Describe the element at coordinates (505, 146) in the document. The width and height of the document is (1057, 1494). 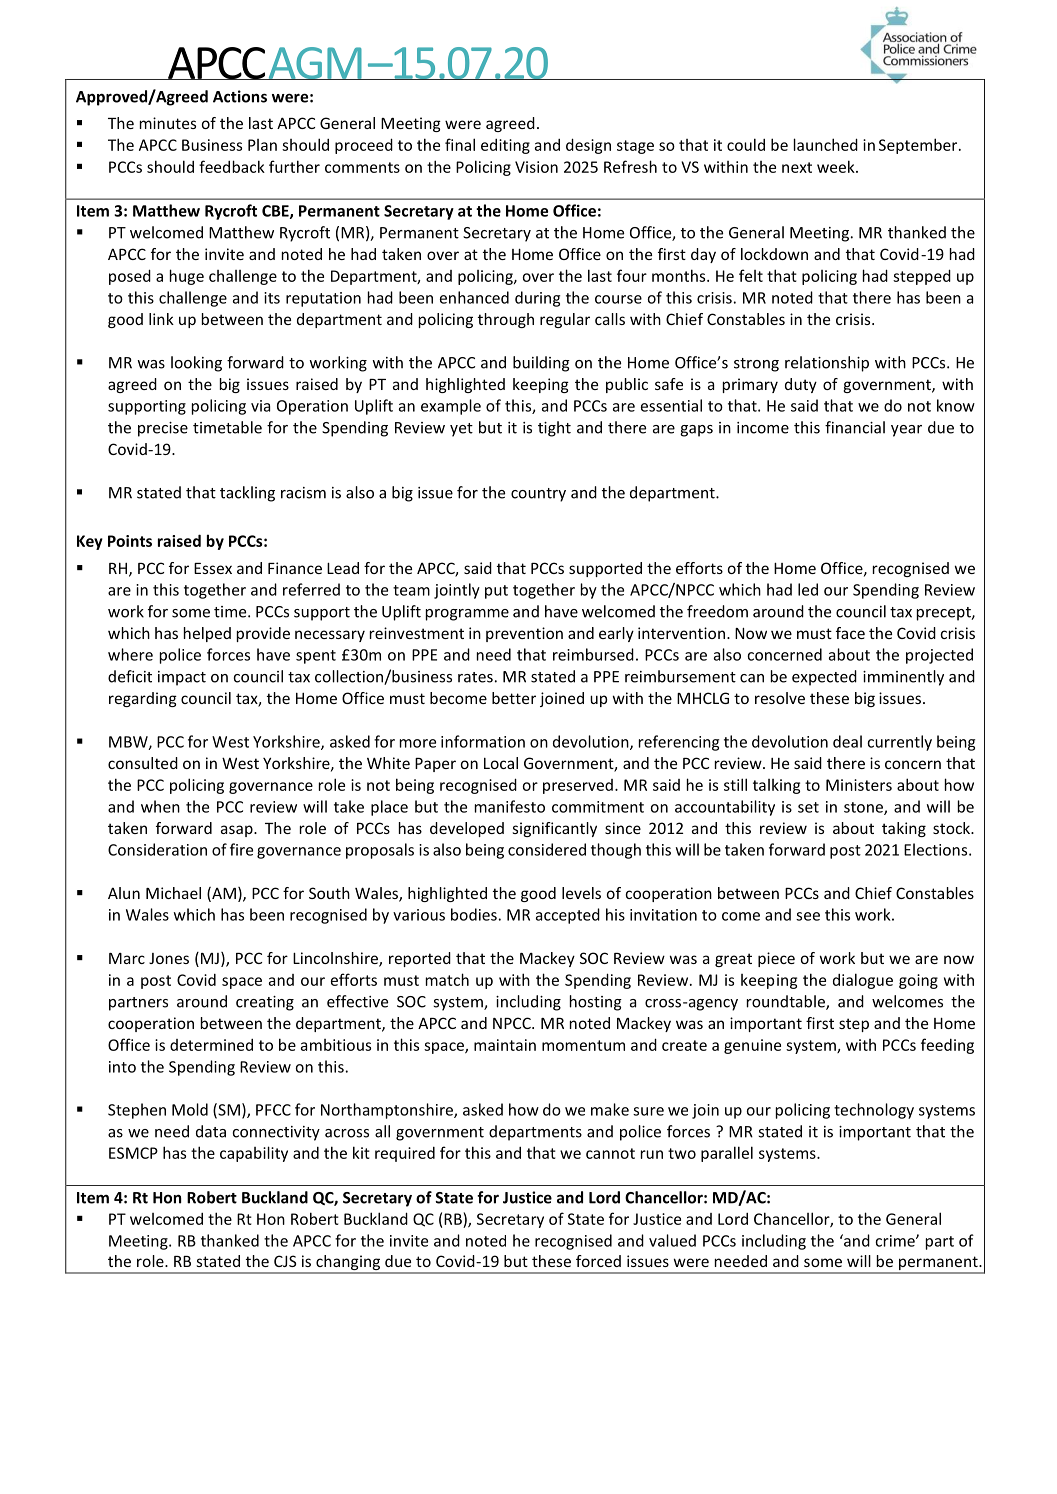
I see `editing` at that location.
